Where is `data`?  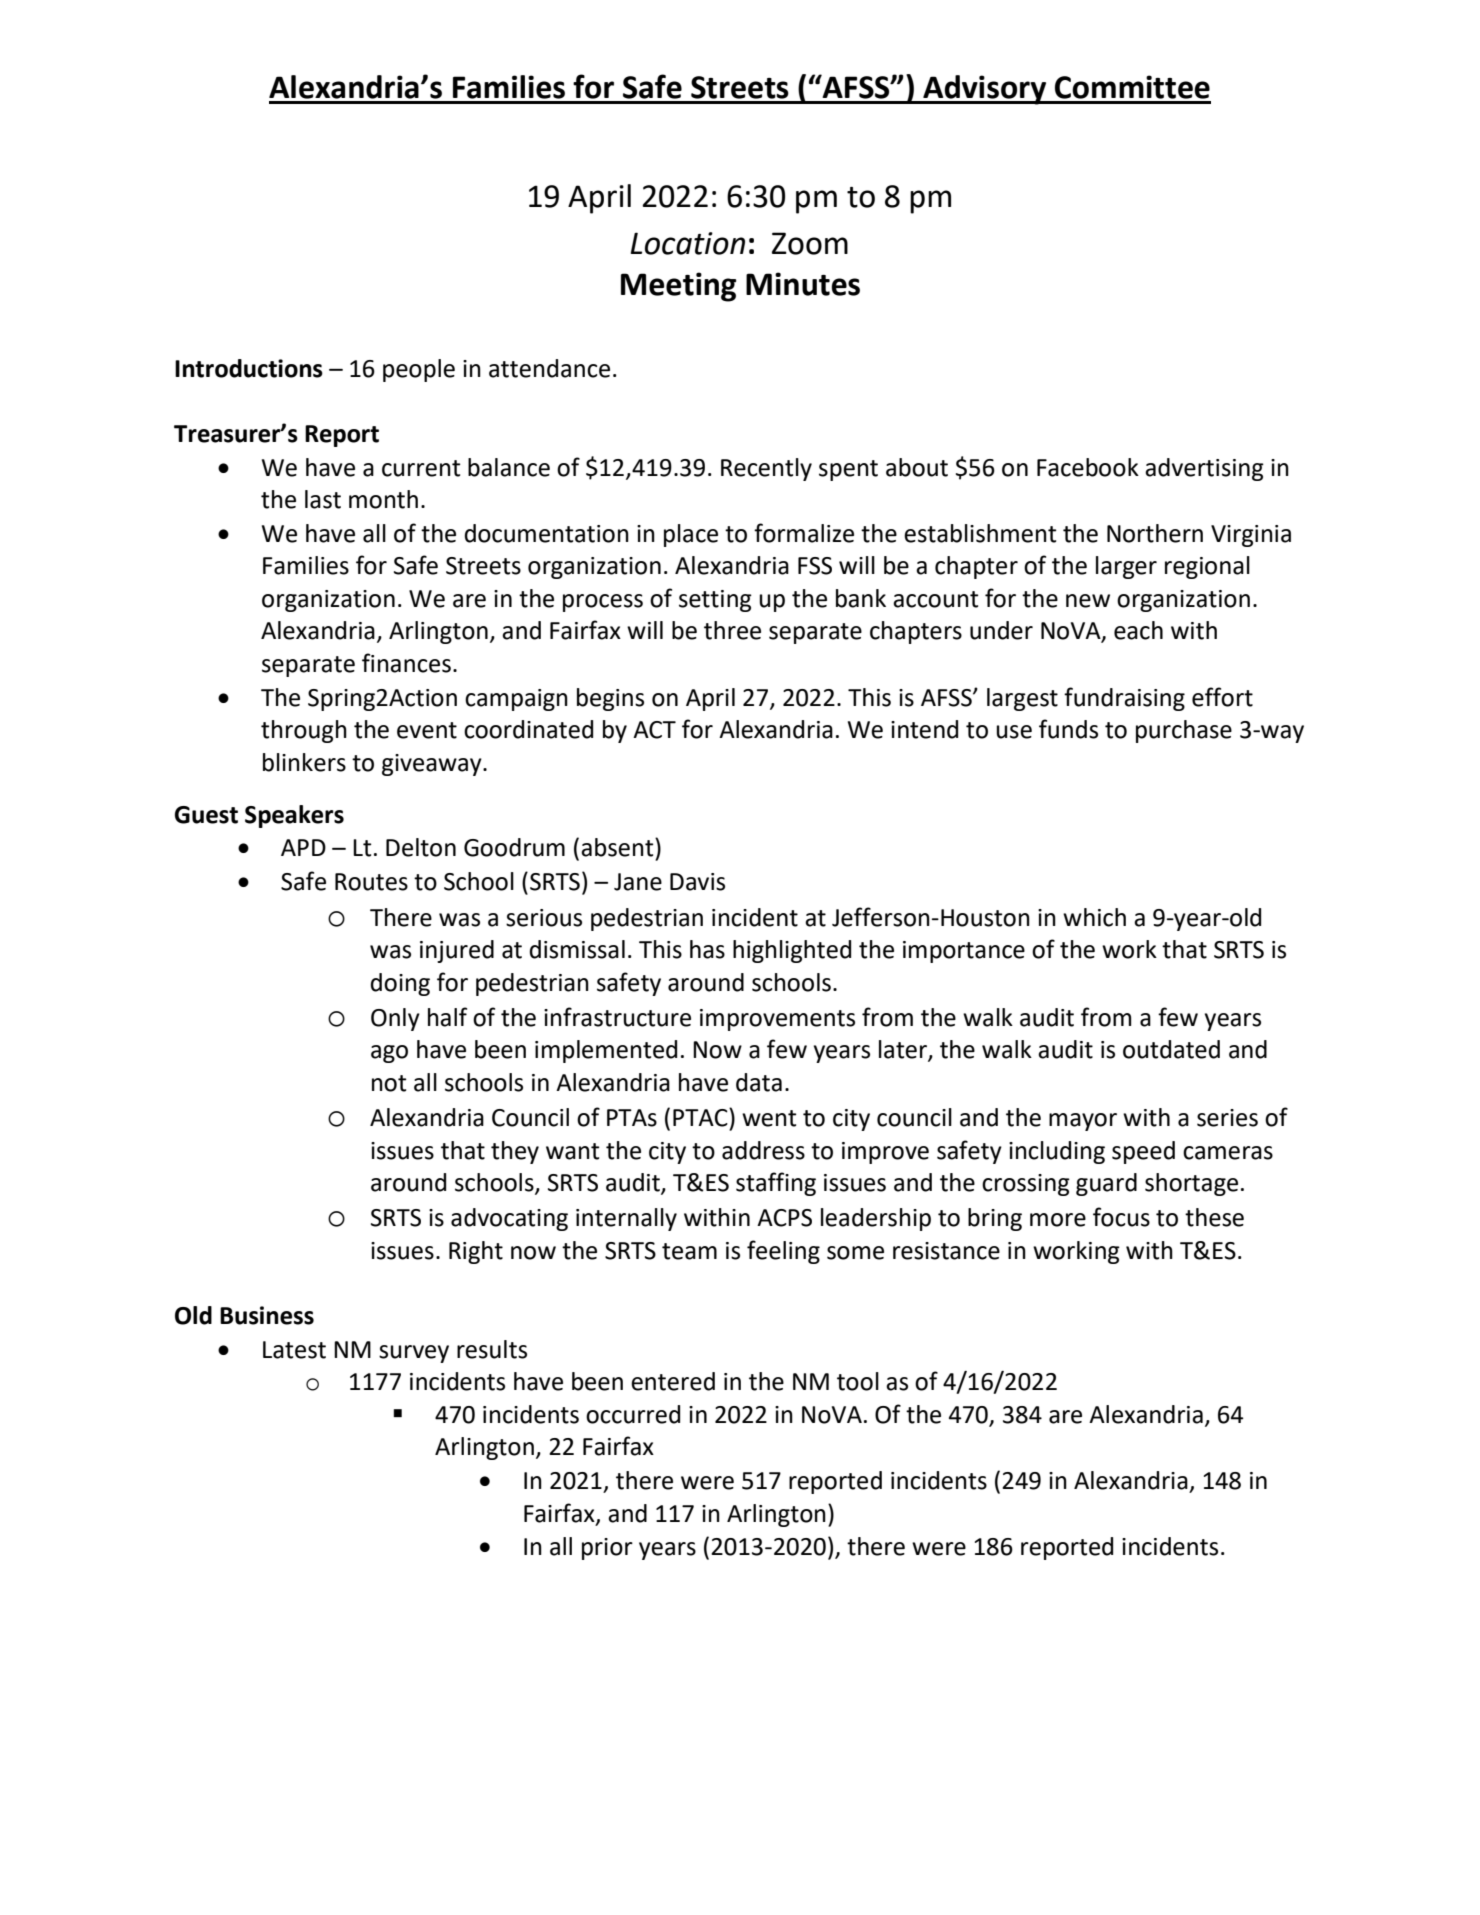
data is located at coordinates (759, 1082).
